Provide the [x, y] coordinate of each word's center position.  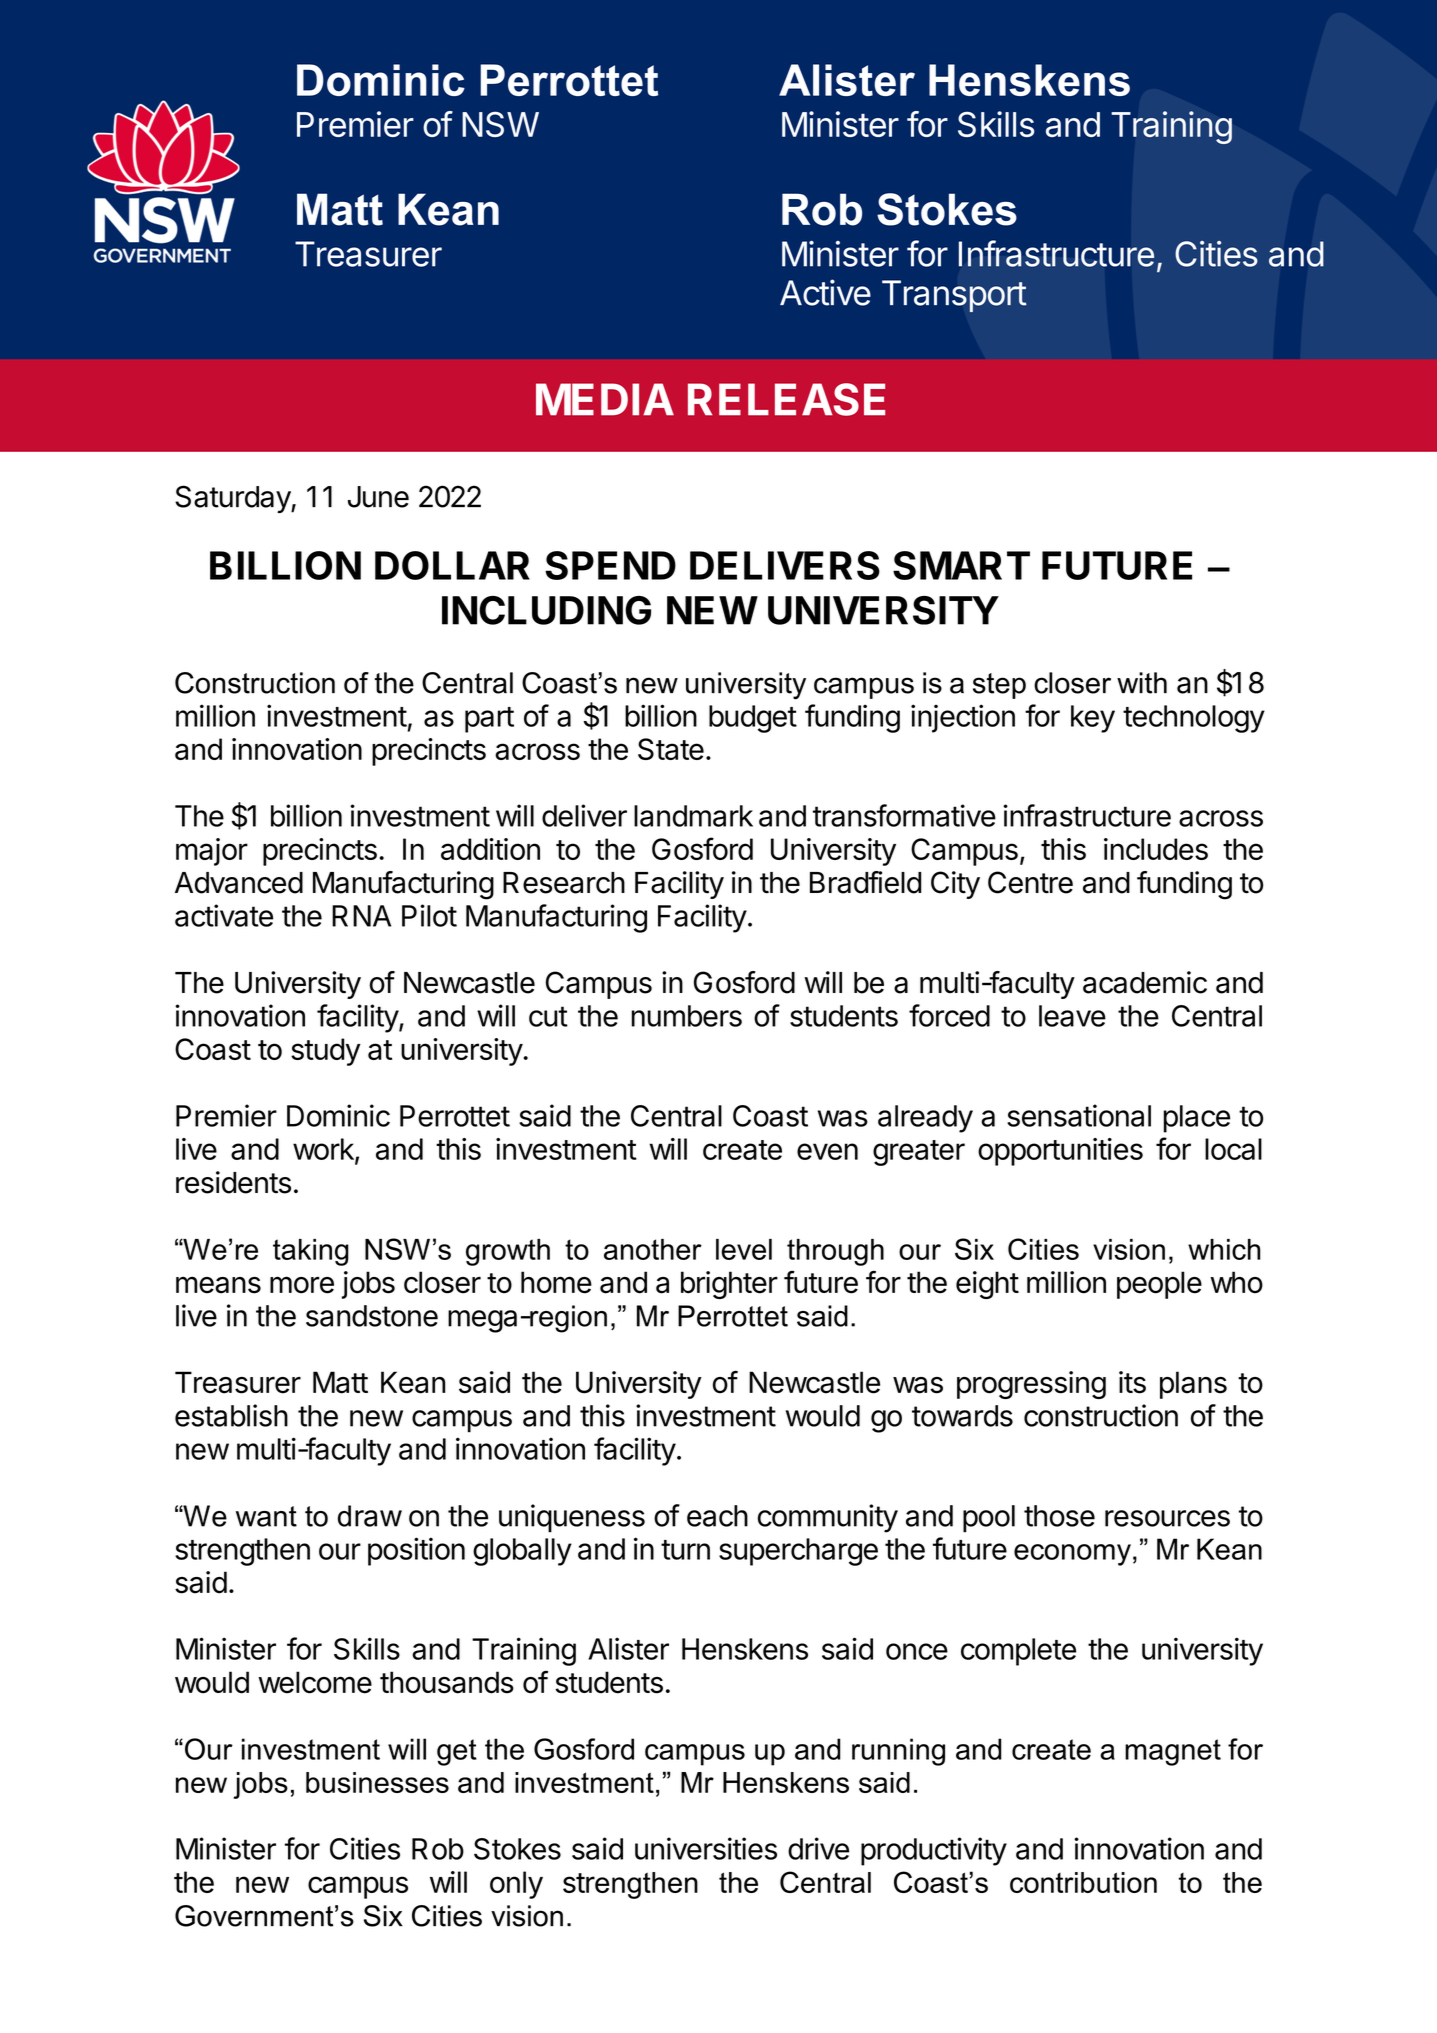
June [378, 497]
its [1132, 1382]
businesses [377, 1782]
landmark [693, 816]
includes [1156, 849]
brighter [729, 1285]
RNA [361, 916]
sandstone [372, 1316]
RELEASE [786, 399]
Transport [954, 296]
